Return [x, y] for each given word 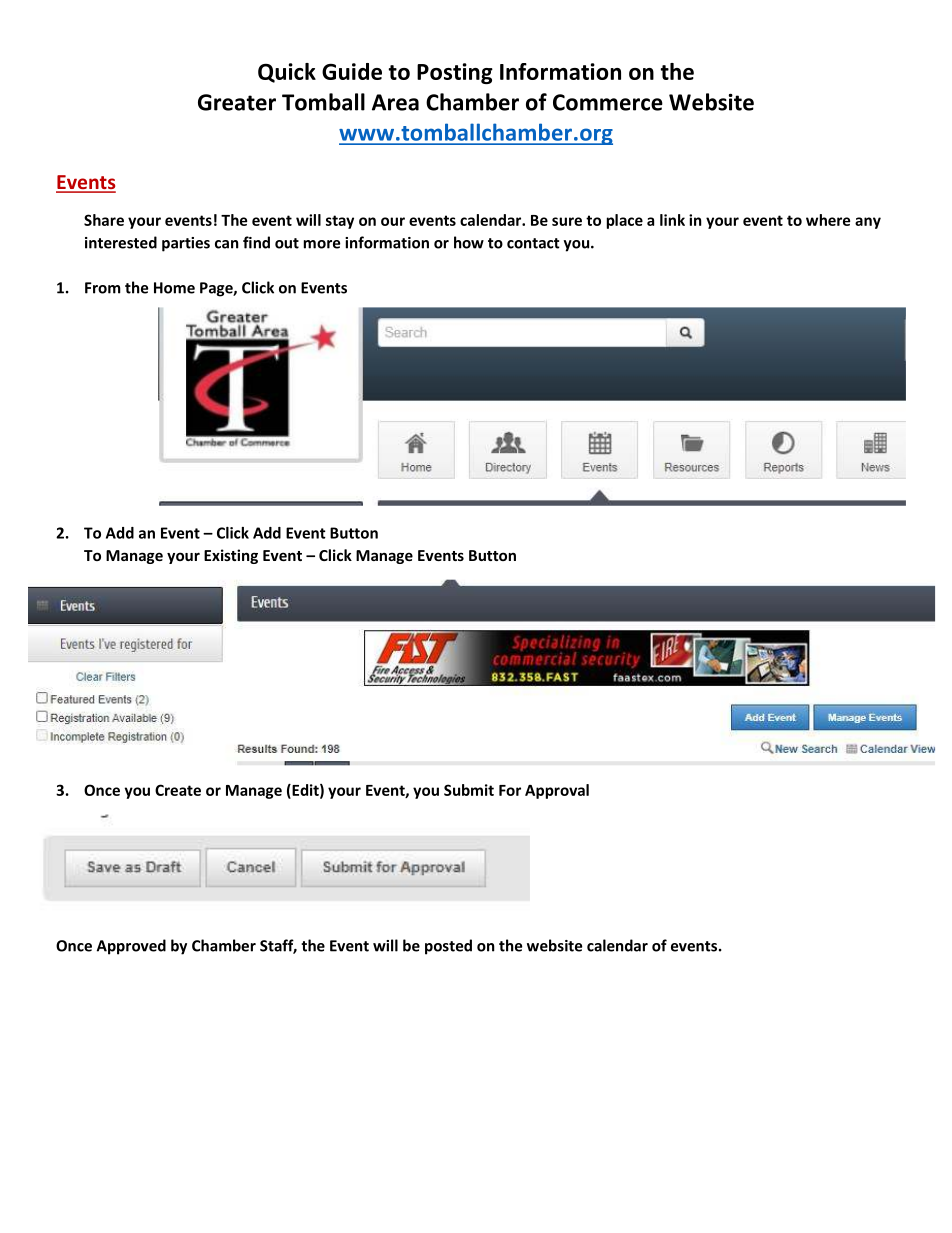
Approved [131, 947]
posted [448, 947]
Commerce [608, 102]
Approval [557, 791]
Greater [237, 102]
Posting [455, 73]
